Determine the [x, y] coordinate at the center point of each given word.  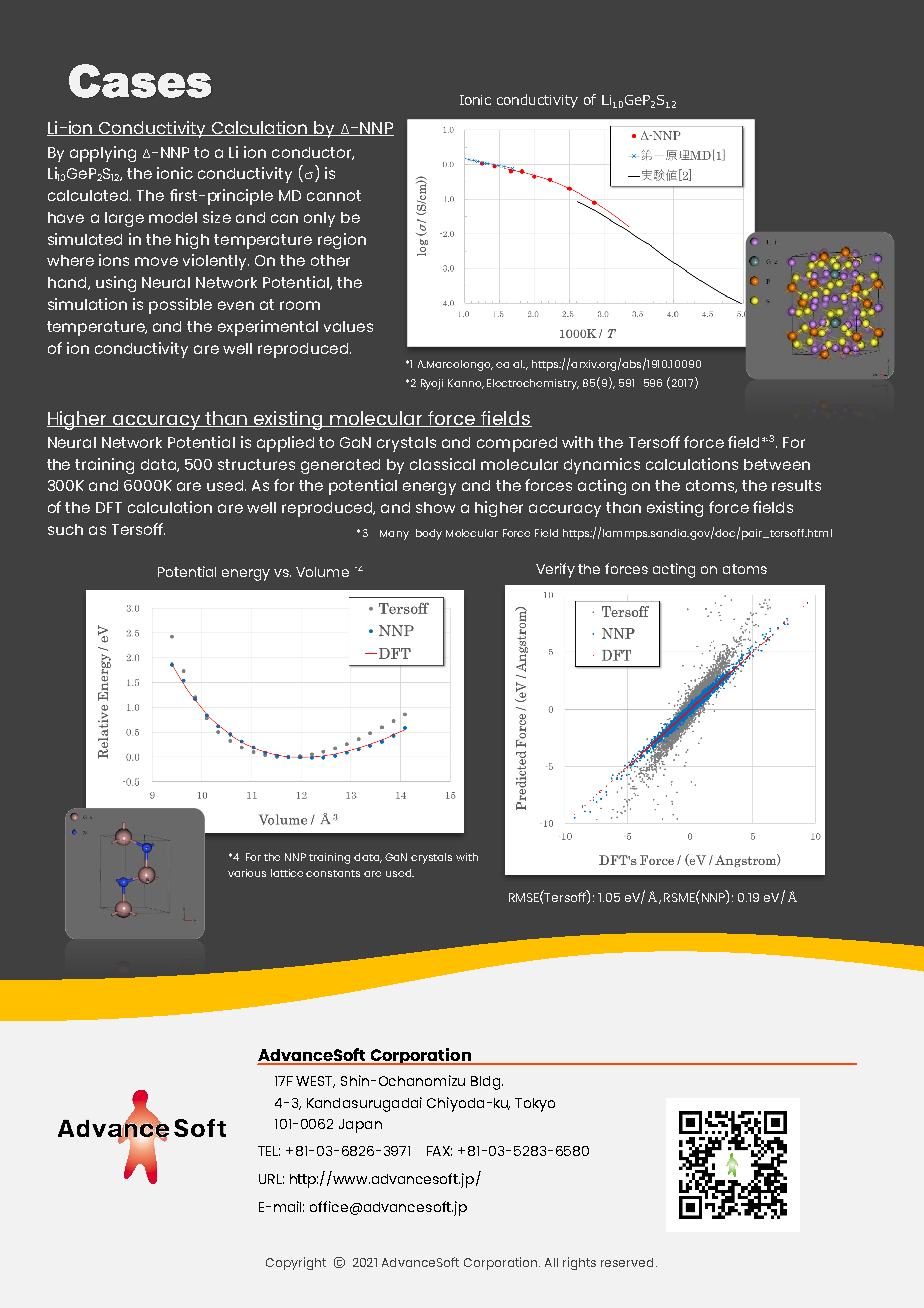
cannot [334, 195]
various [247, 873]
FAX [439, 1151]
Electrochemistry [533, 384]
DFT [109, 507]
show [435, 507]
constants [333, 873]
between [777, 464]
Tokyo [535, 1105]
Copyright [296, 1263]
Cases [140, 81]
